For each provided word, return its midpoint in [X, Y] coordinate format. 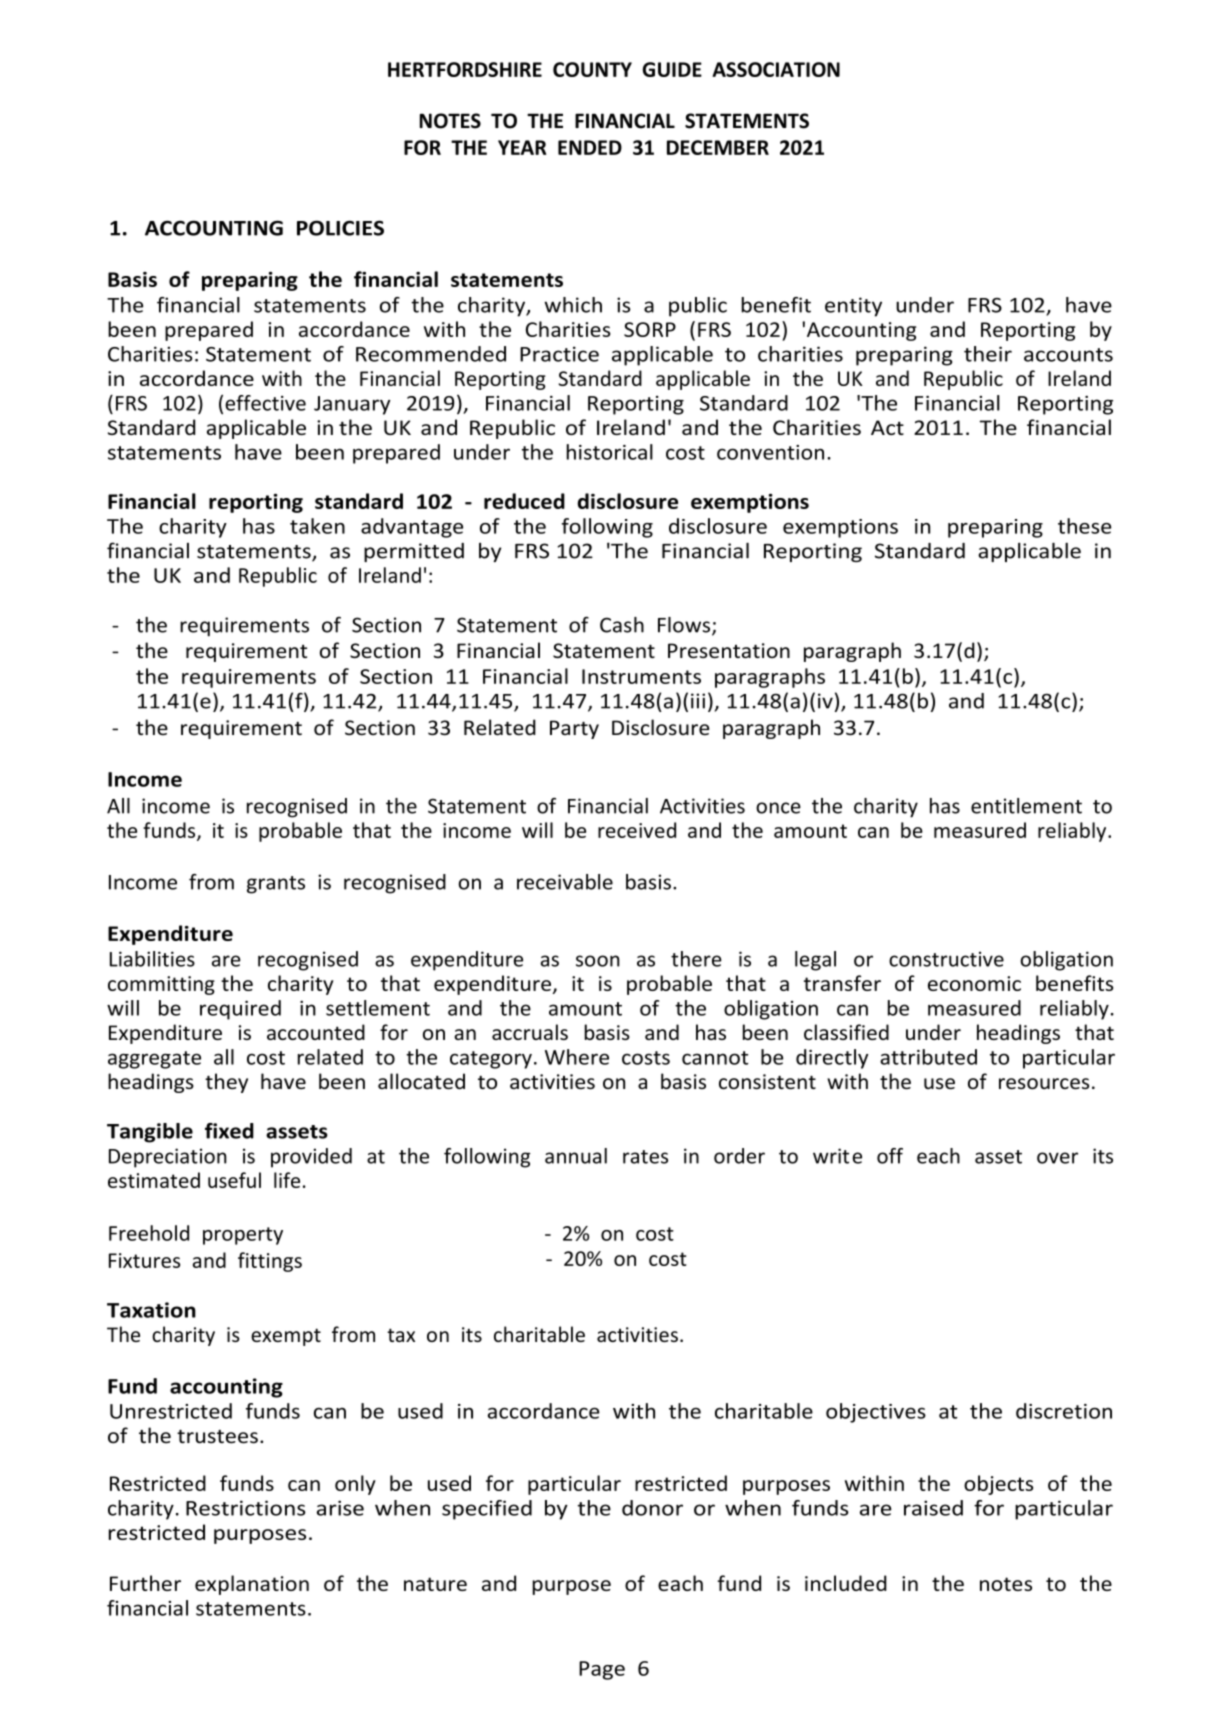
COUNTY [592, 69]
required [240, 1010]
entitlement [1026, 806]
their [988, 354]
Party [574, 729]
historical [609, 452]
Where [577, 1057]
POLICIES [340, 228]
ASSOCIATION [776, 69]
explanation [252, 1585]
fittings [270, 1262]
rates [645, 1157]
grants [276, 885]
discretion [1064, 1411]
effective [265, 403]
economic [974, 983]
